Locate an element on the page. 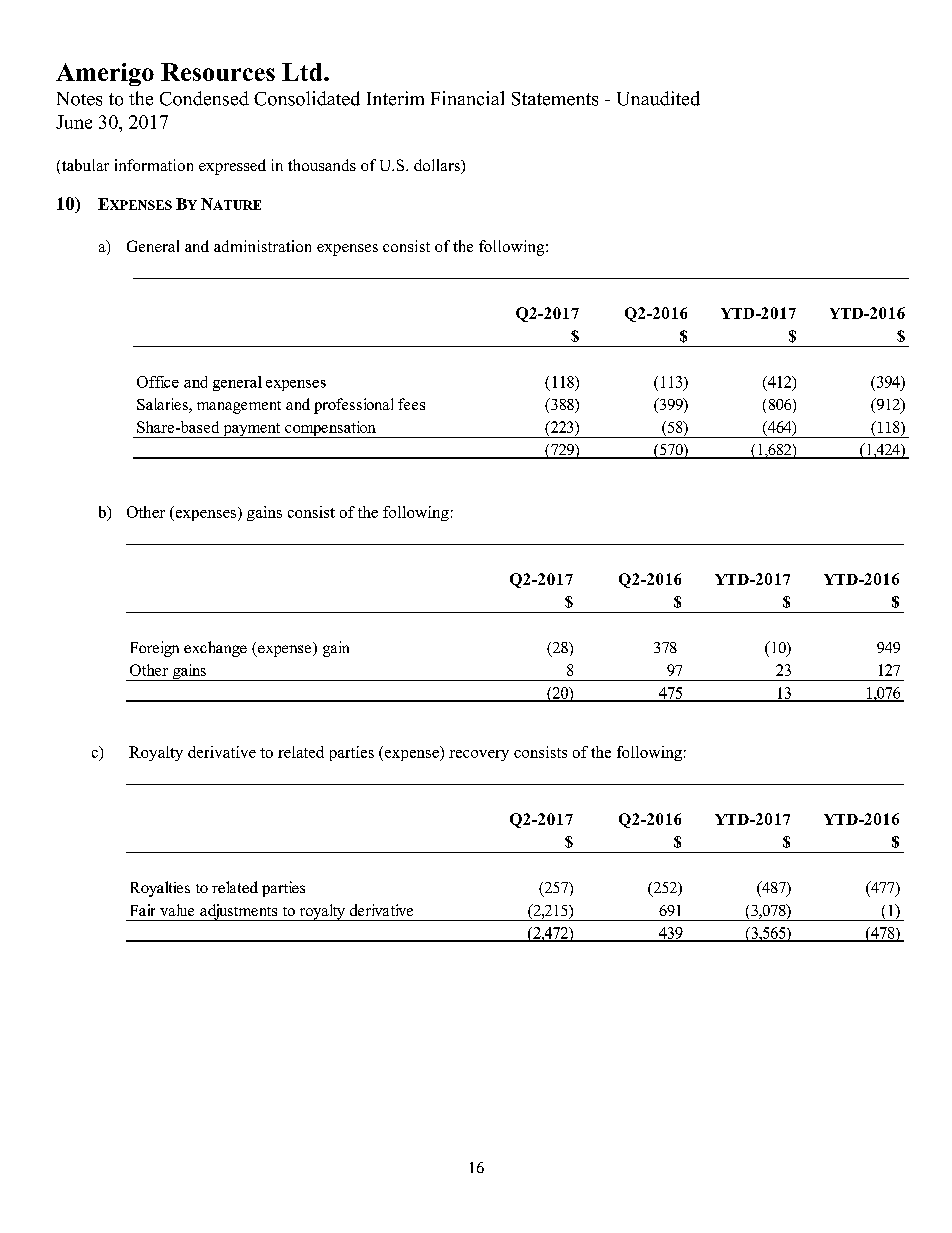 The width and height of the document is (952, 1233). professional is located at coordinates (353, 406).
